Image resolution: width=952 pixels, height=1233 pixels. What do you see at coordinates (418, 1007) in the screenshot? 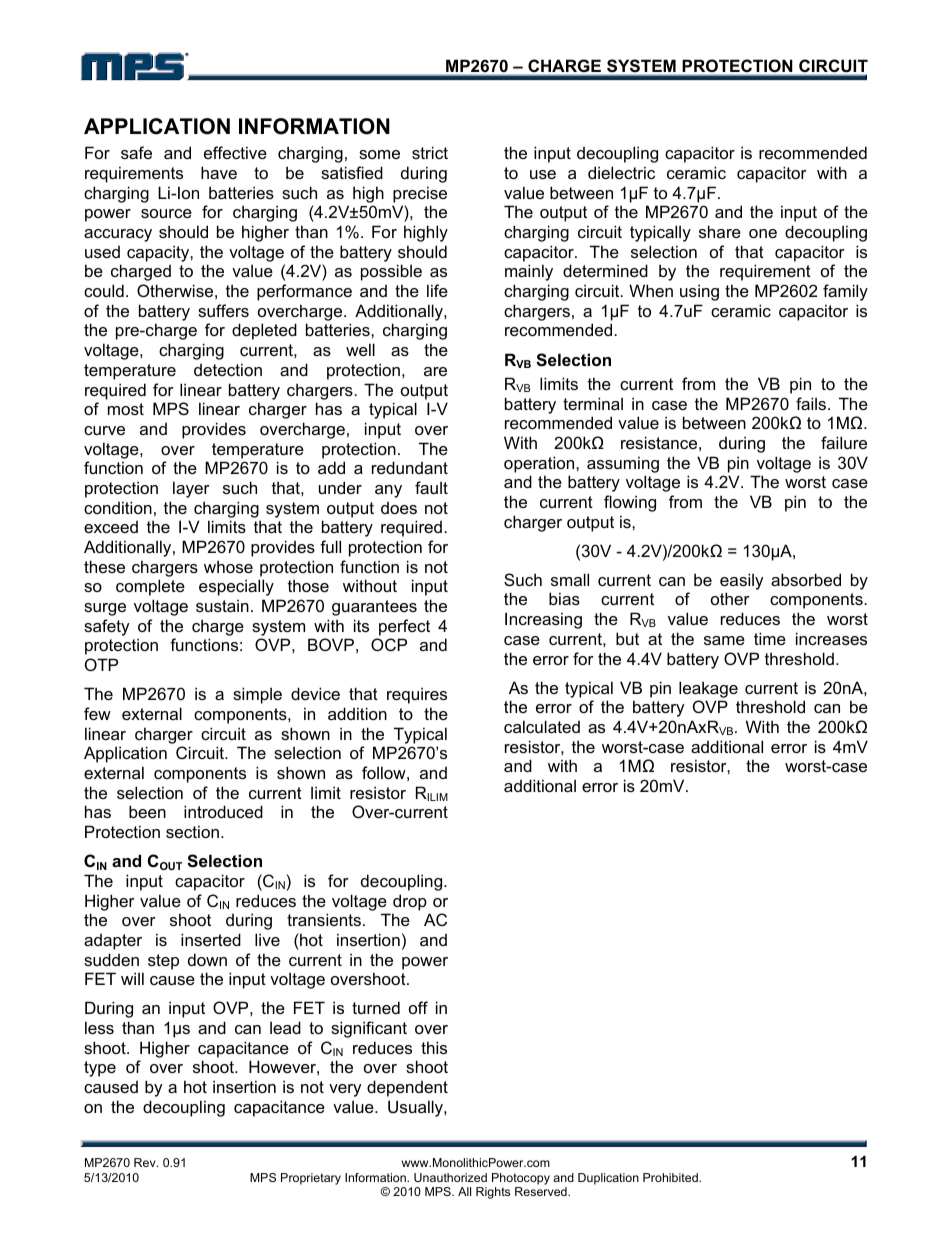
I see `off` at bounding box center [418, 1007].
